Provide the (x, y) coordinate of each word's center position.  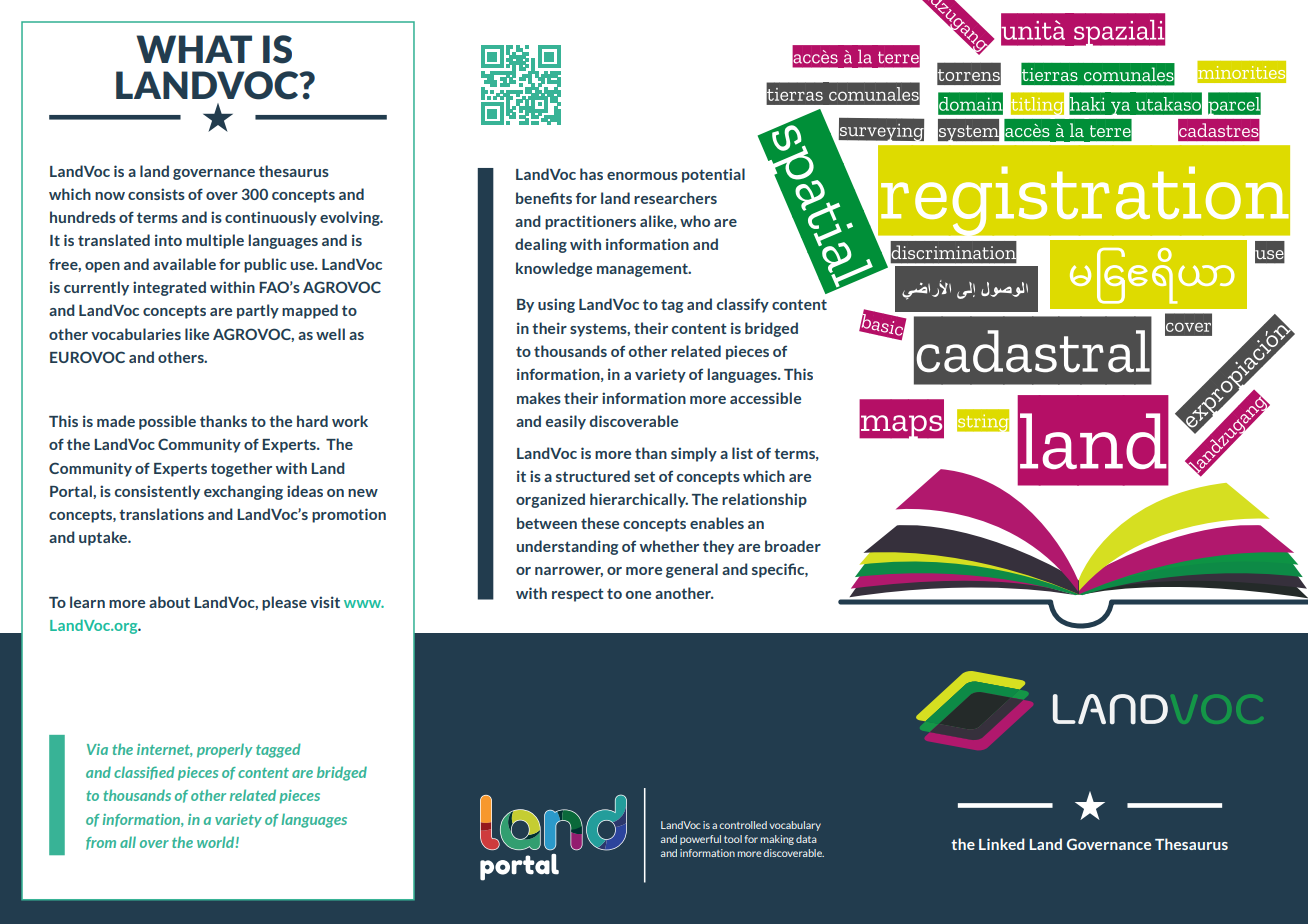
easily (566, 422)
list (742, 453)
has (591, 174)
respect (578, 595)
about (169, 602)
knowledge (554, 269)
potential (713, 175)
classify (743, 305)
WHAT (194, 49)
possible (167, 422)
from (101, 843)
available (184, 264)
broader (793, 546)
